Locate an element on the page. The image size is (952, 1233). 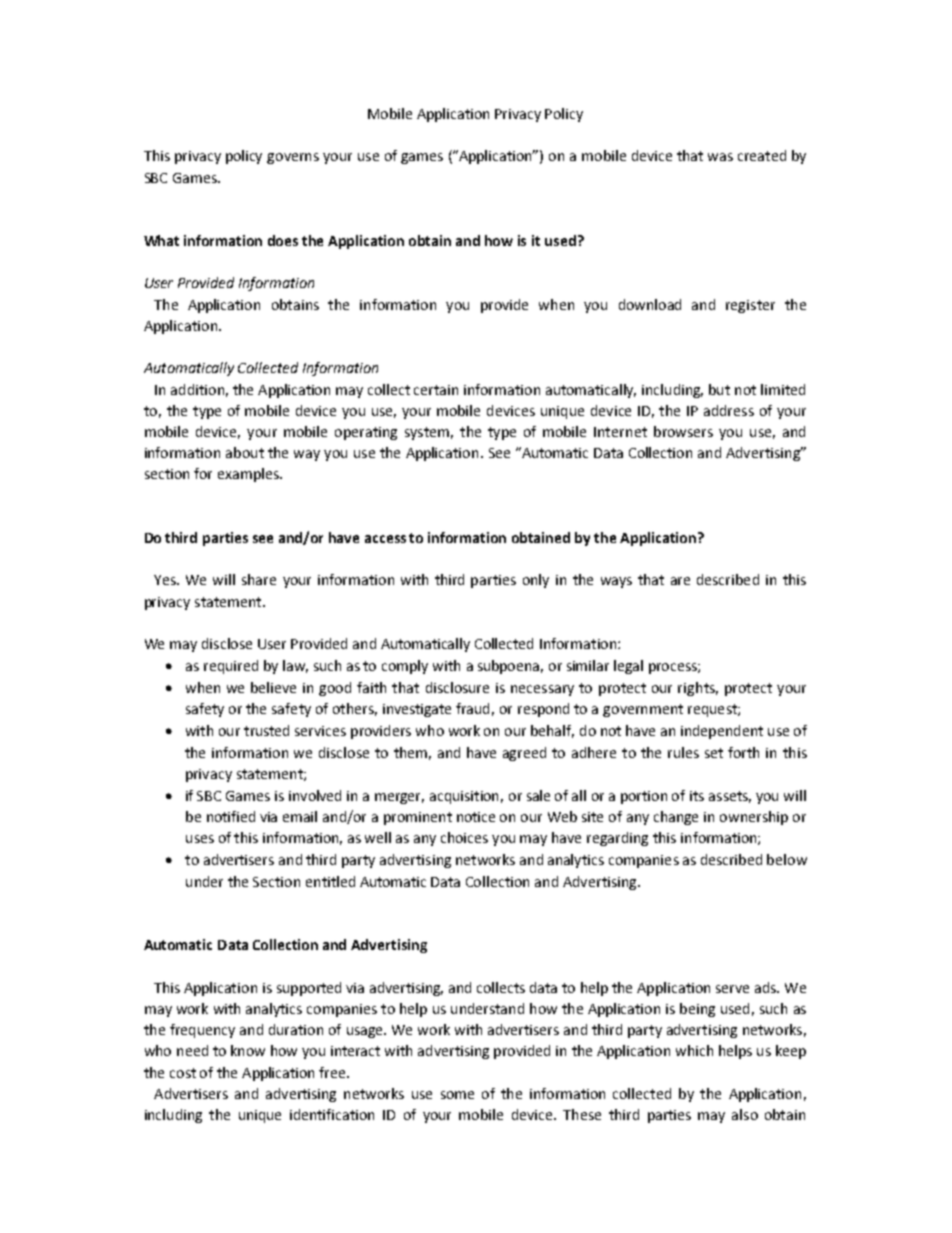
governs is located at coordinates (293, 158).
